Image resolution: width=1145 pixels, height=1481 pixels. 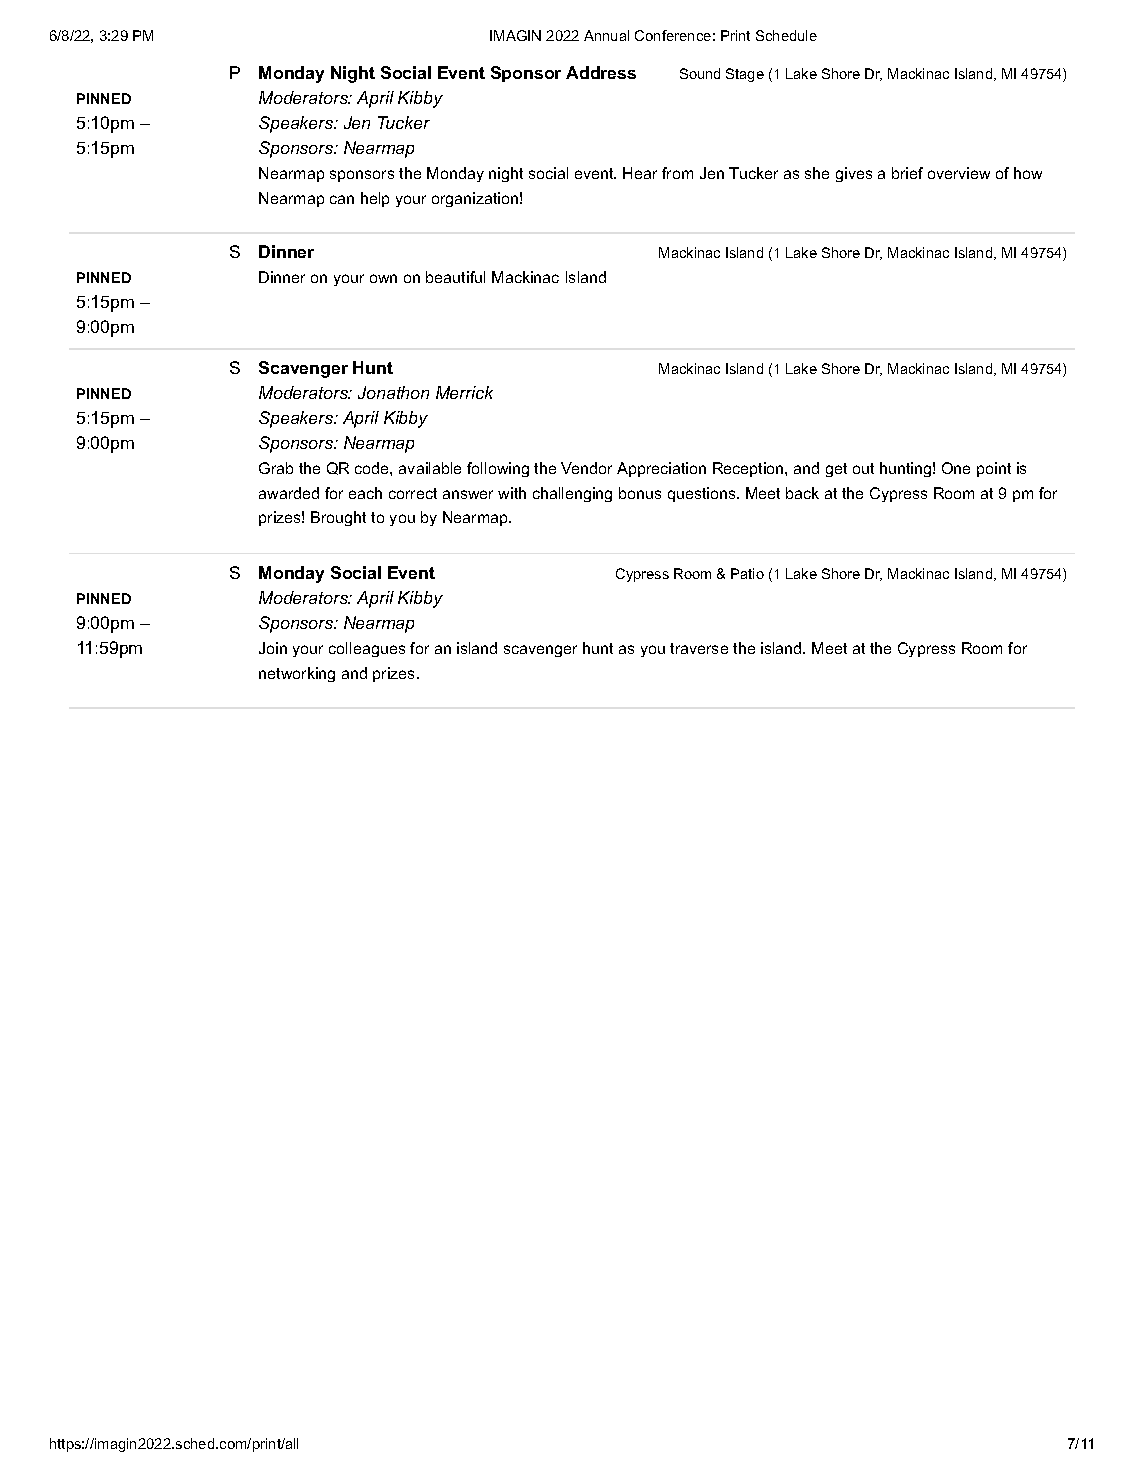 I want to click on Annual, so click(x=606, y=35).
